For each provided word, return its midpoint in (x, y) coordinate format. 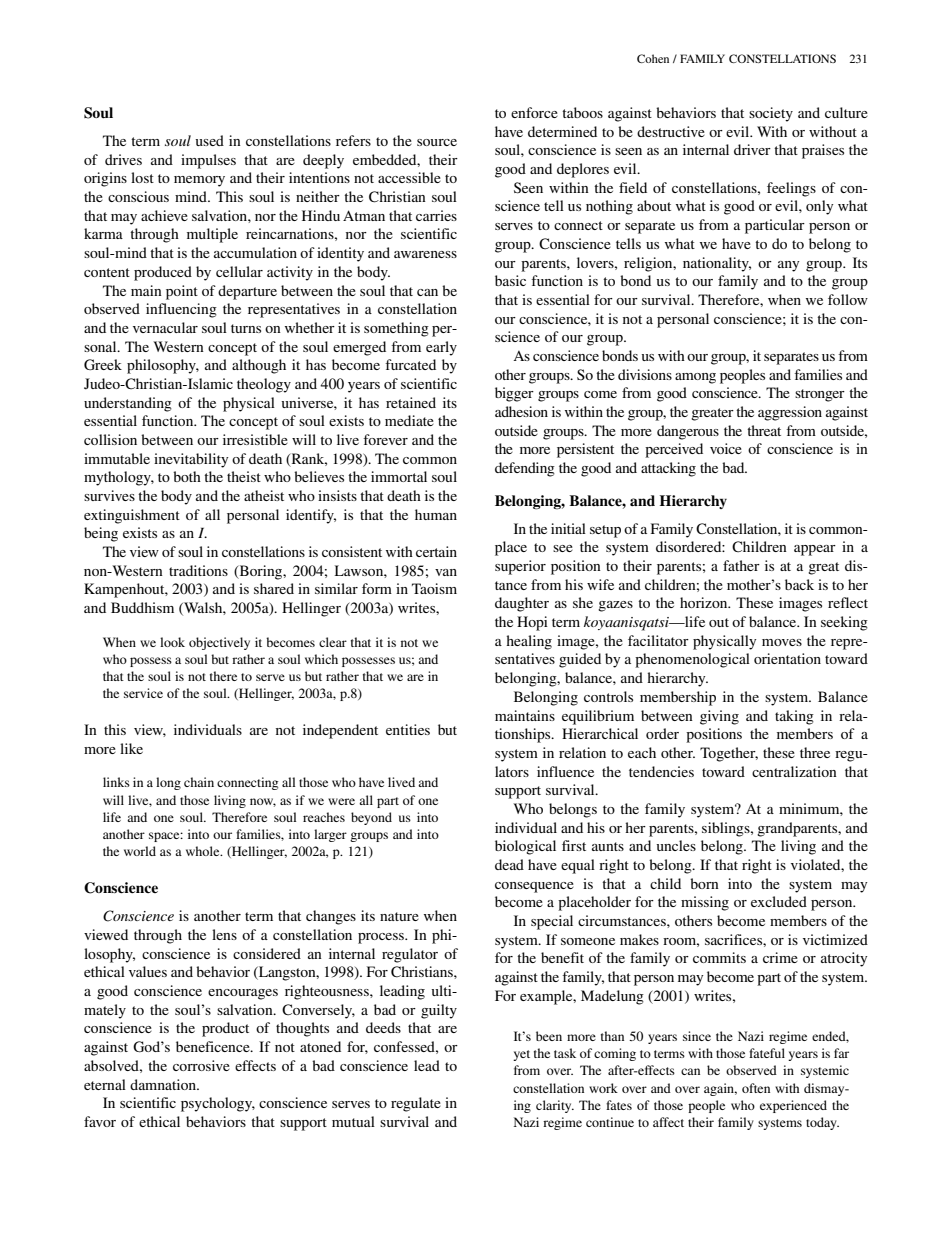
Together (729, 754)
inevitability (191, 460)
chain (199, 782)
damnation (164, 1084)
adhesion (521, 411)
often (756, 1088)
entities (408, 729)
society (771, 114)
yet (521, 1055)
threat (764, 430)
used (209, 140)
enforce (534, 112)
